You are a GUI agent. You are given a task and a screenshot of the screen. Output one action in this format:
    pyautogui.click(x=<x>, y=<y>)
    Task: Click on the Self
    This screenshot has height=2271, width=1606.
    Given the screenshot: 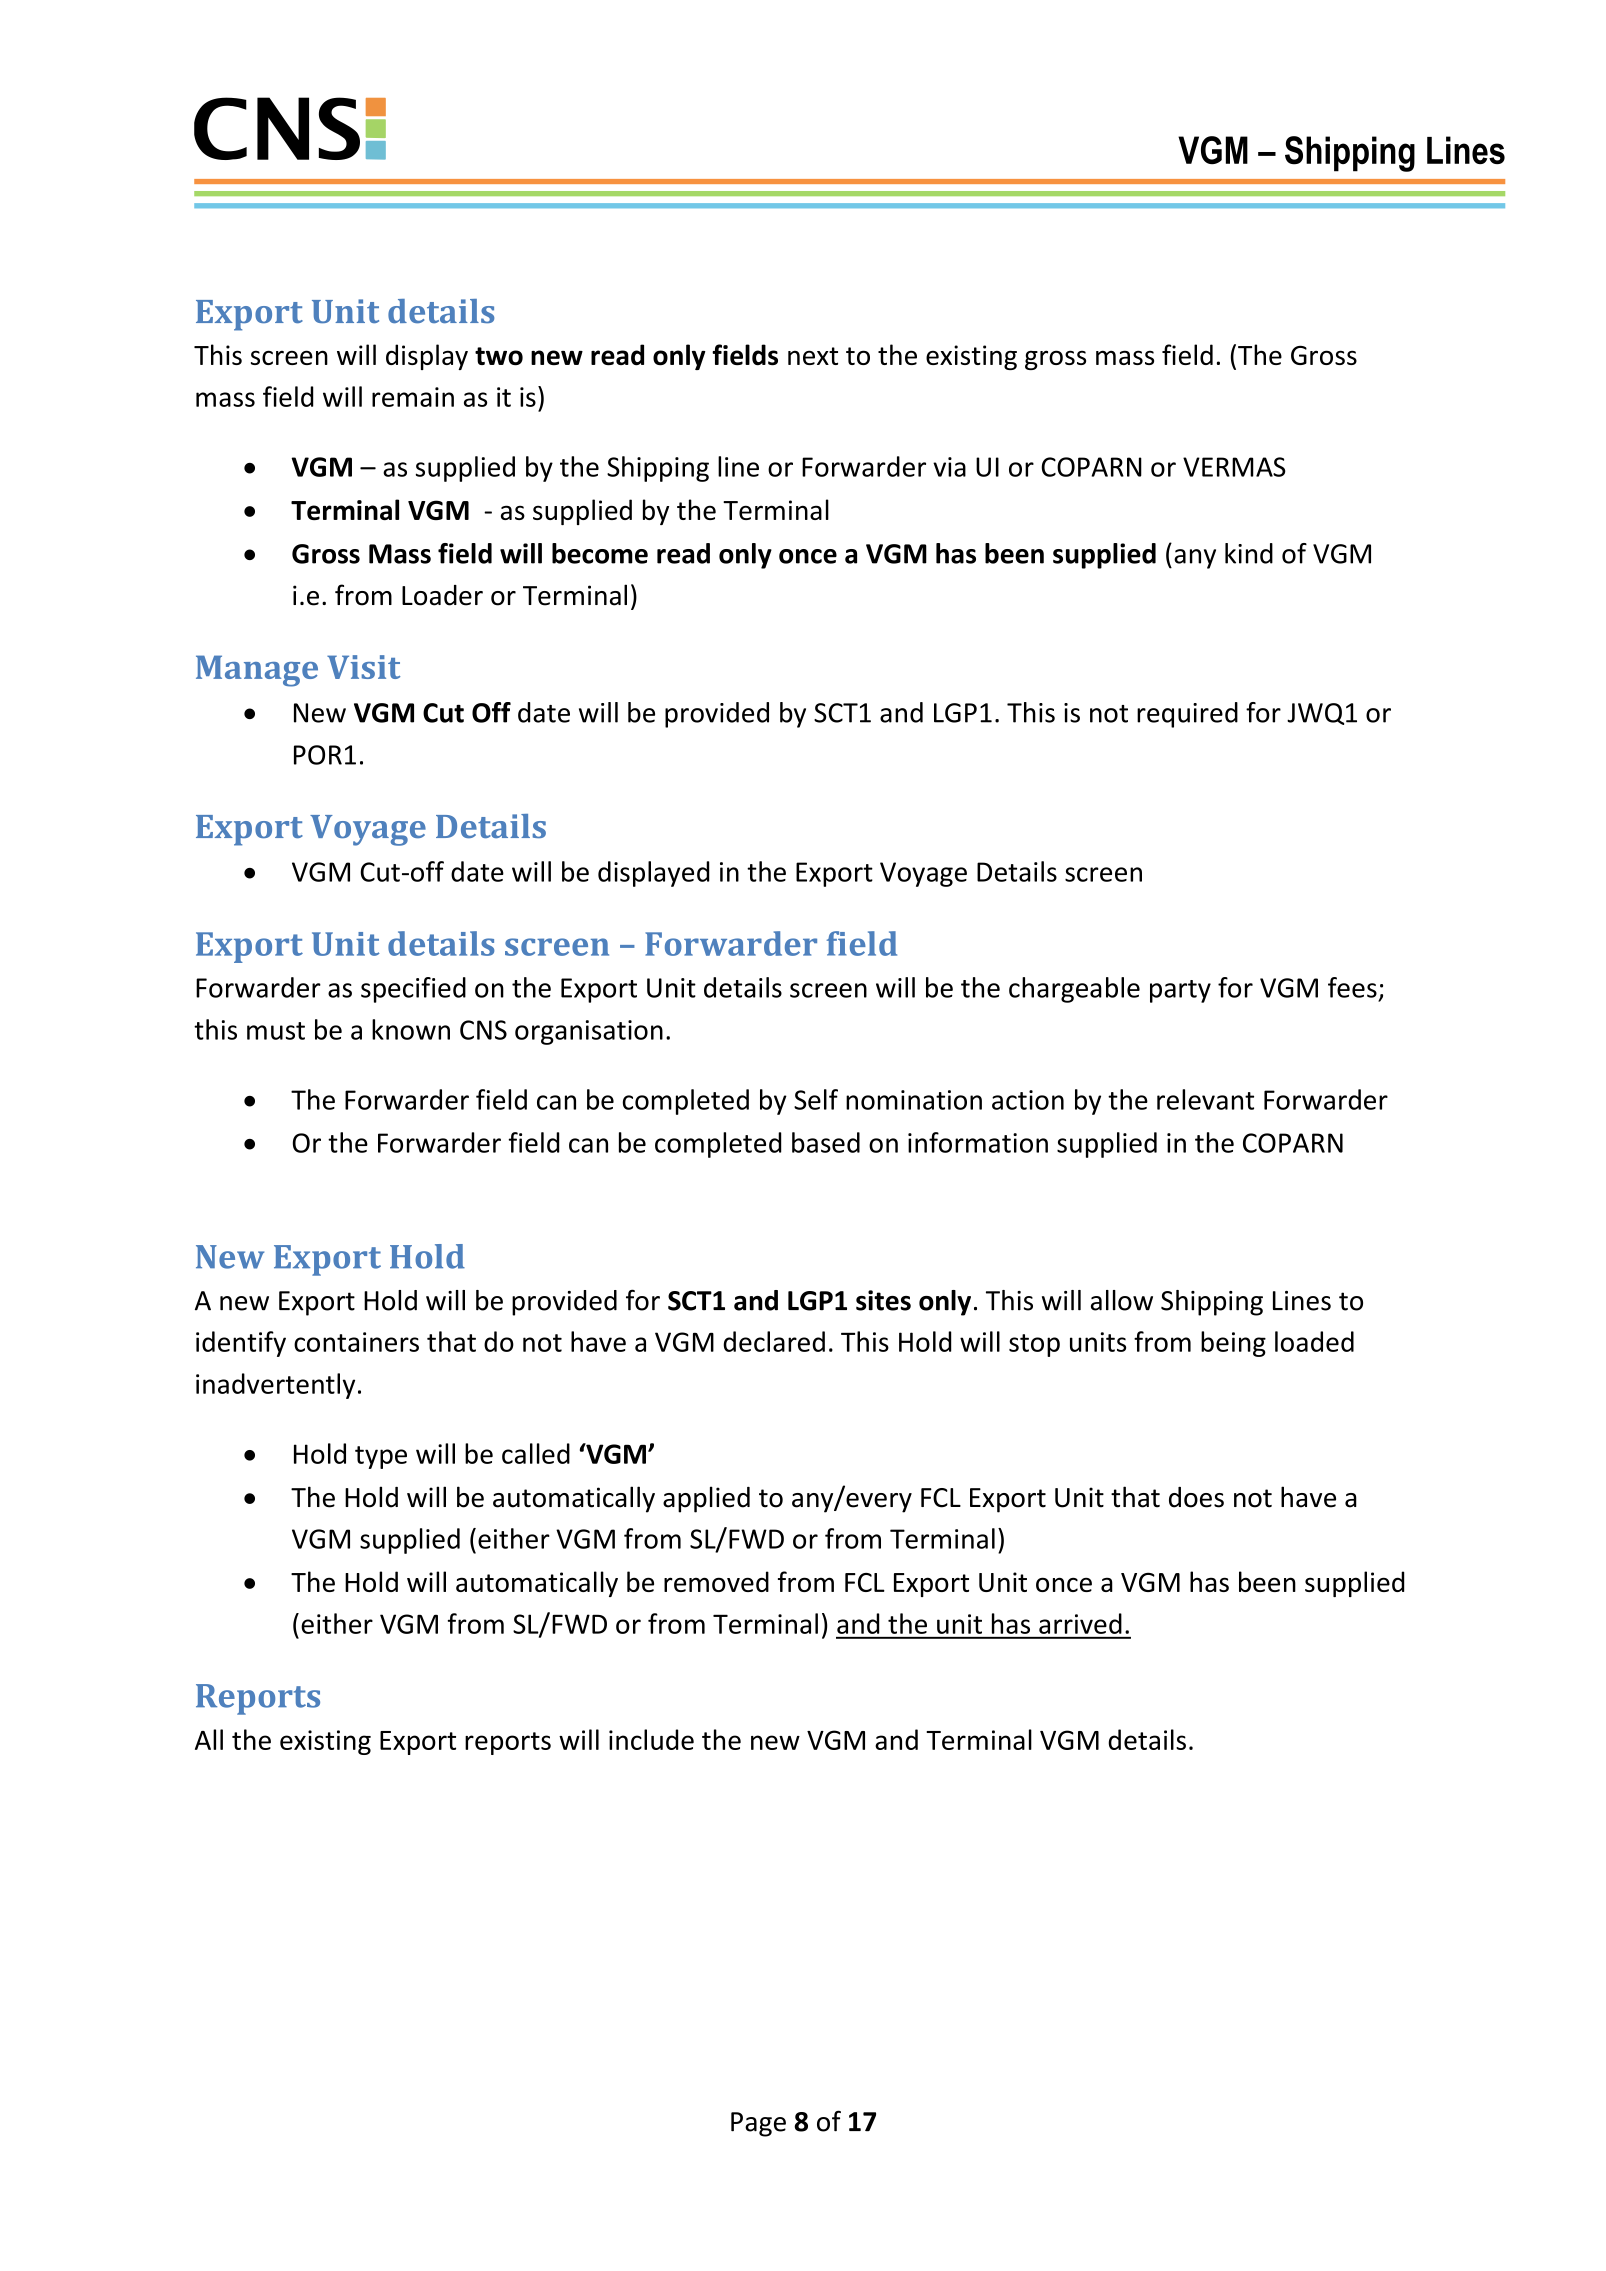 What is the action you would take?
    pyautogui.click(x=816, y=1099)
